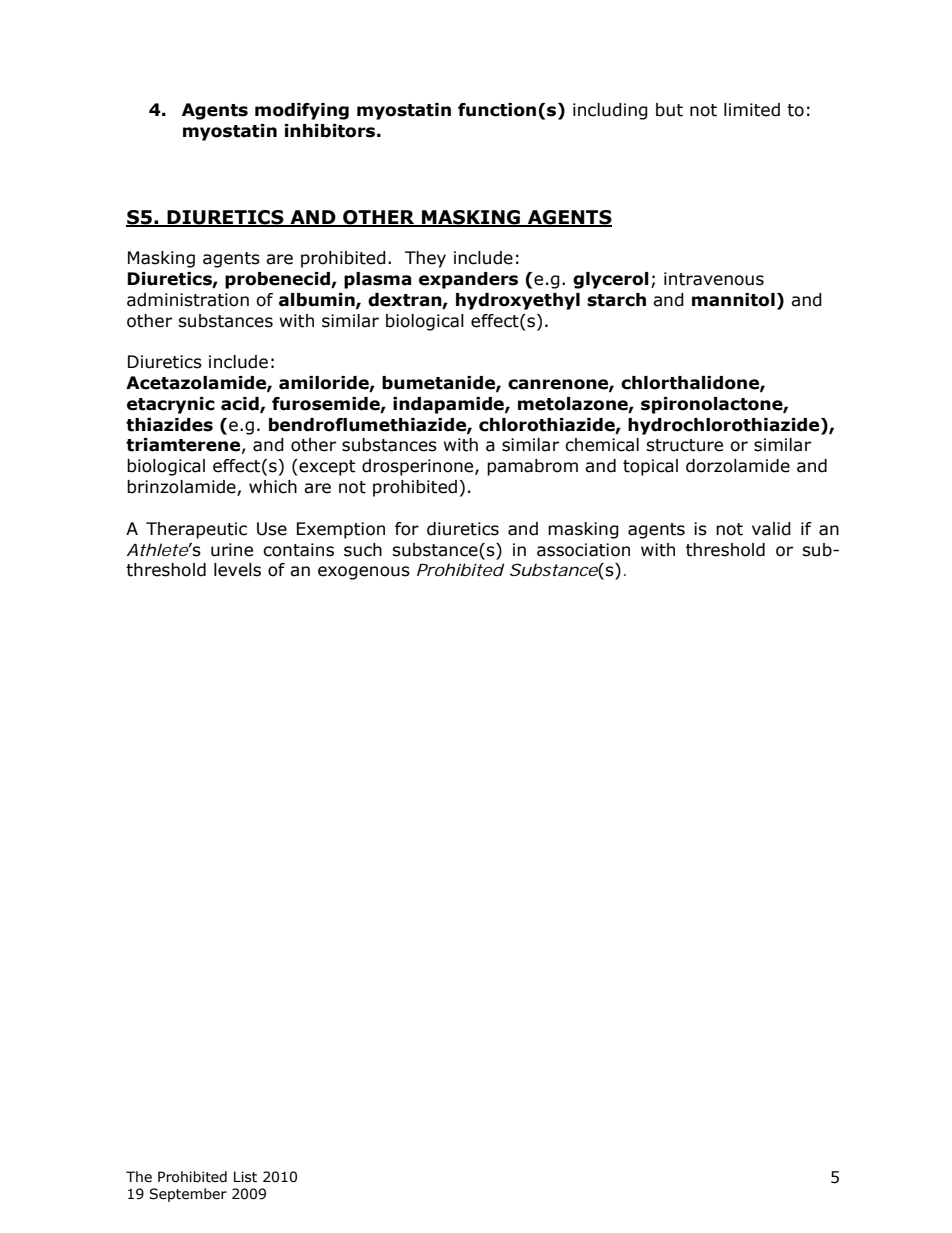 This screenshot has height=1233, width=952. I want to click on List, so click(245, 1177).
